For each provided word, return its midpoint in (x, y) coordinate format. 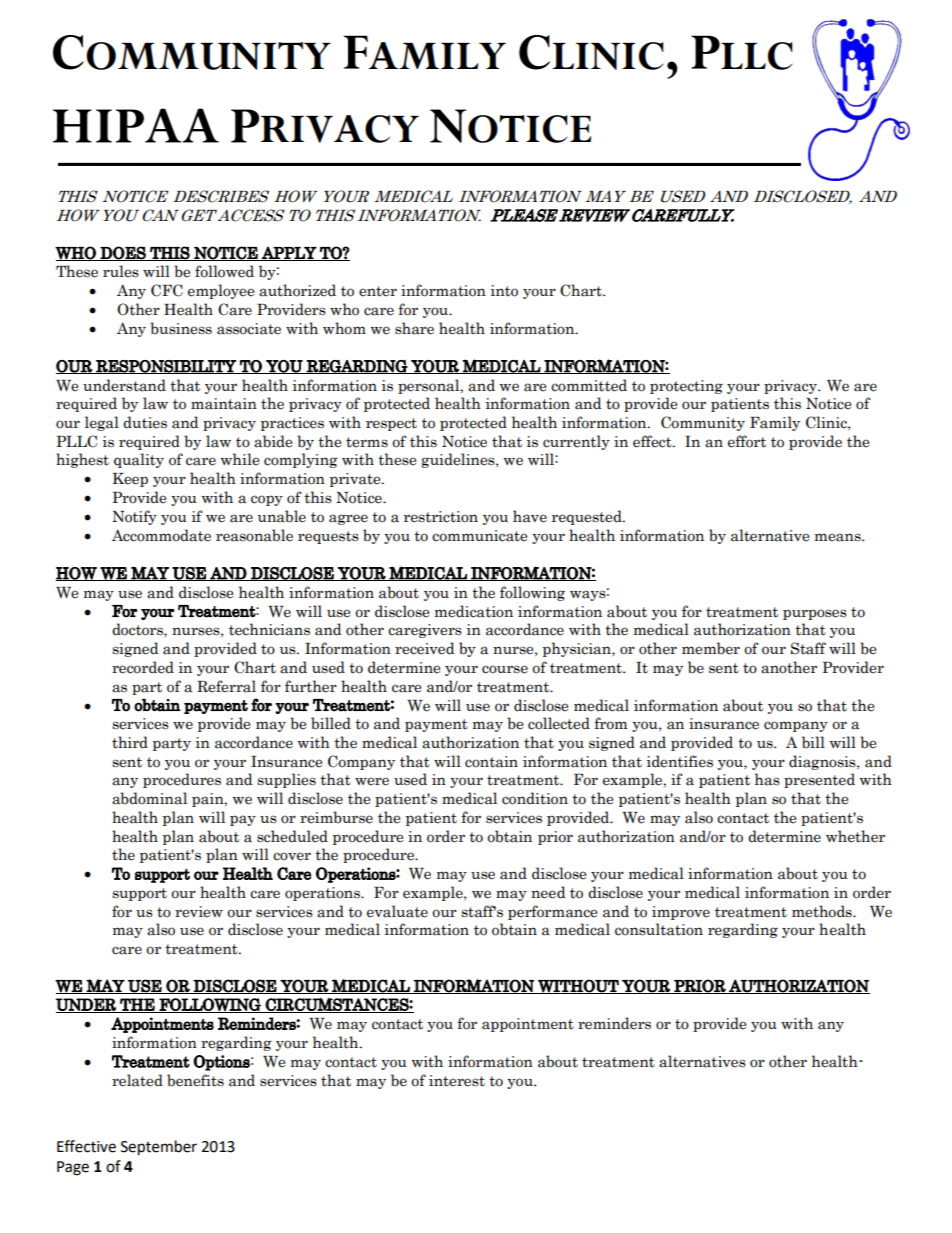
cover (292, 856)
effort (747, 441)
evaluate (397, 911)
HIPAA (136, 125)
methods (823, 911)
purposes (815, 614)
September (159, 1148)
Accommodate (161, 535)
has (767, 779)
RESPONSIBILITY (166, 367)
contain (491, 762)
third (130, 742)
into (504, 291)
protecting (686, 387)
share (414, 328)
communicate (479, 536)
